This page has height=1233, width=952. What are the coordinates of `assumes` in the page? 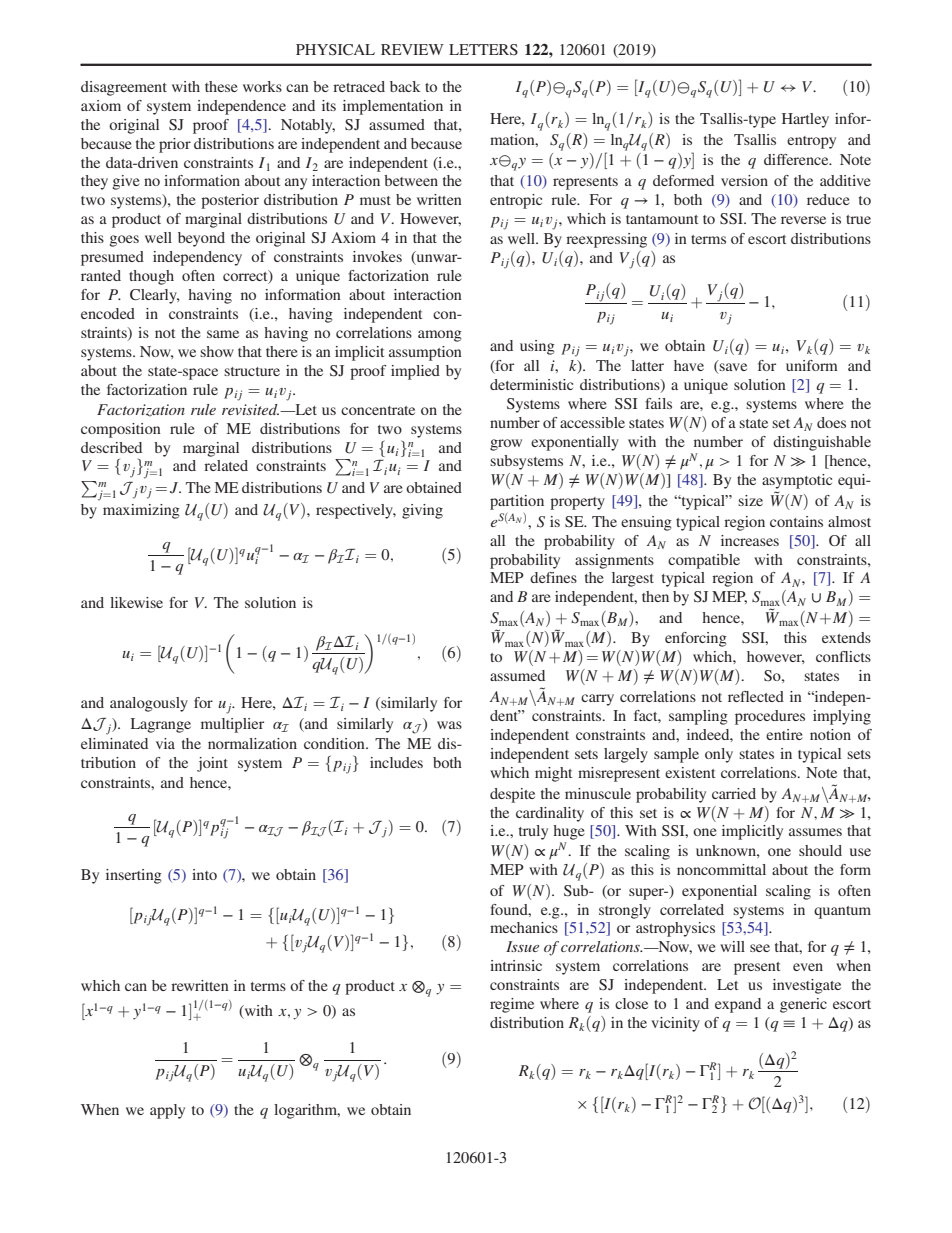 It's located at (815, 832).
